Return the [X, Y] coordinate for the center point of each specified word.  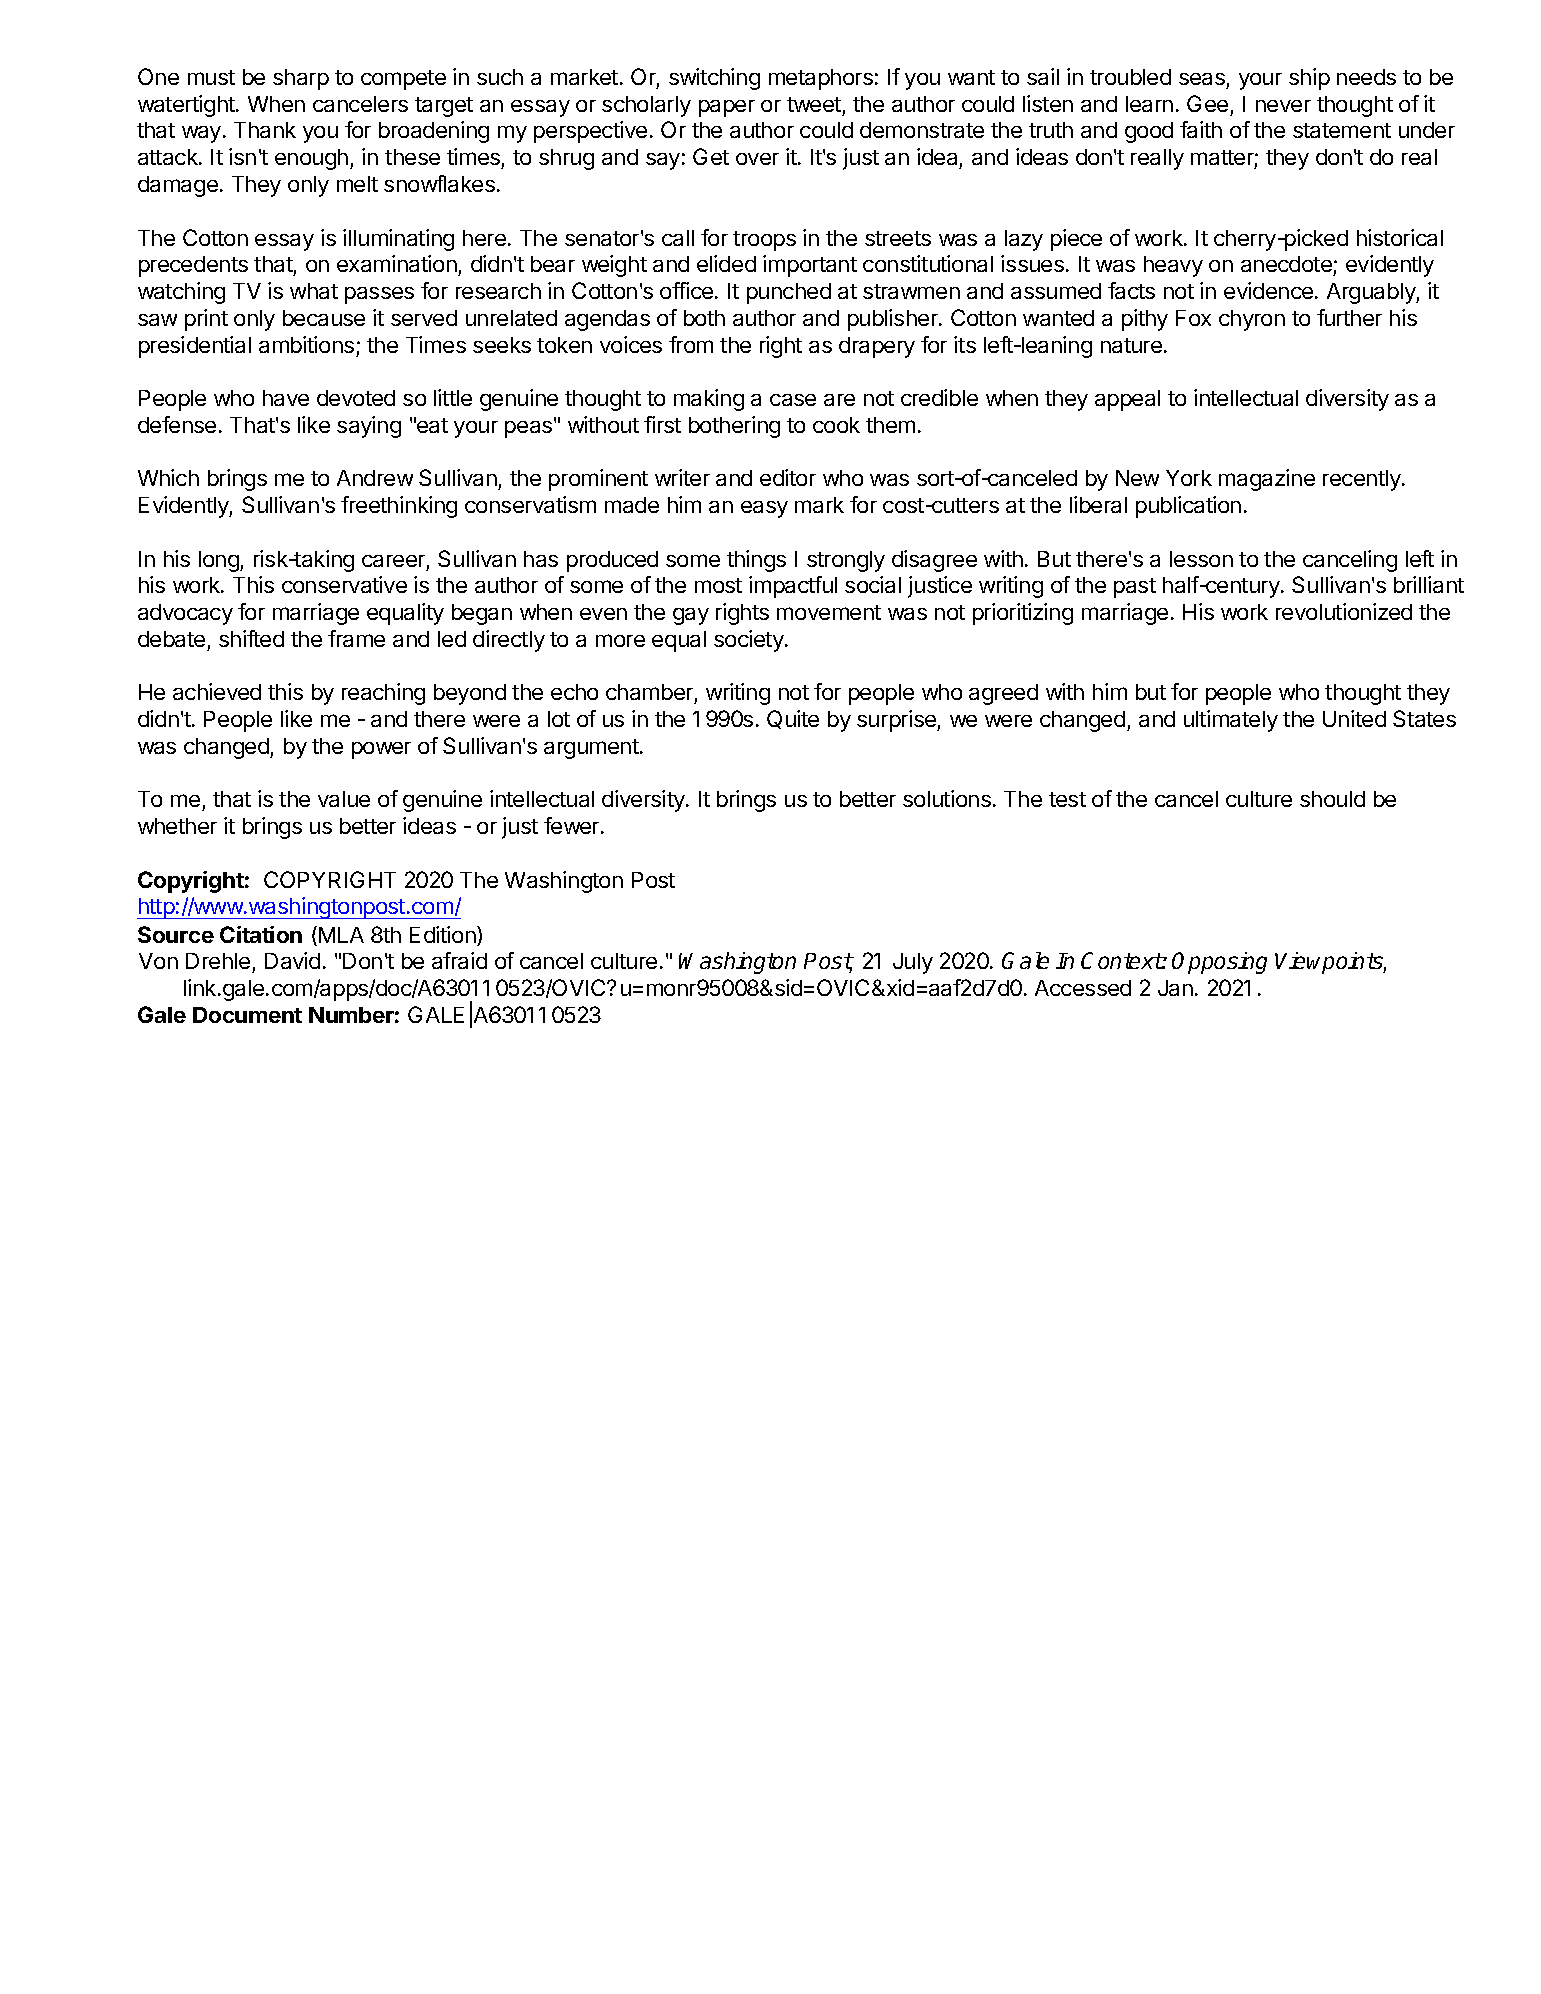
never [1283, 106]
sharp [301, 79]
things [756, 561]
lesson [1201, 559]
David [292, 960]
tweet [814, 104]
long [220, 561]
